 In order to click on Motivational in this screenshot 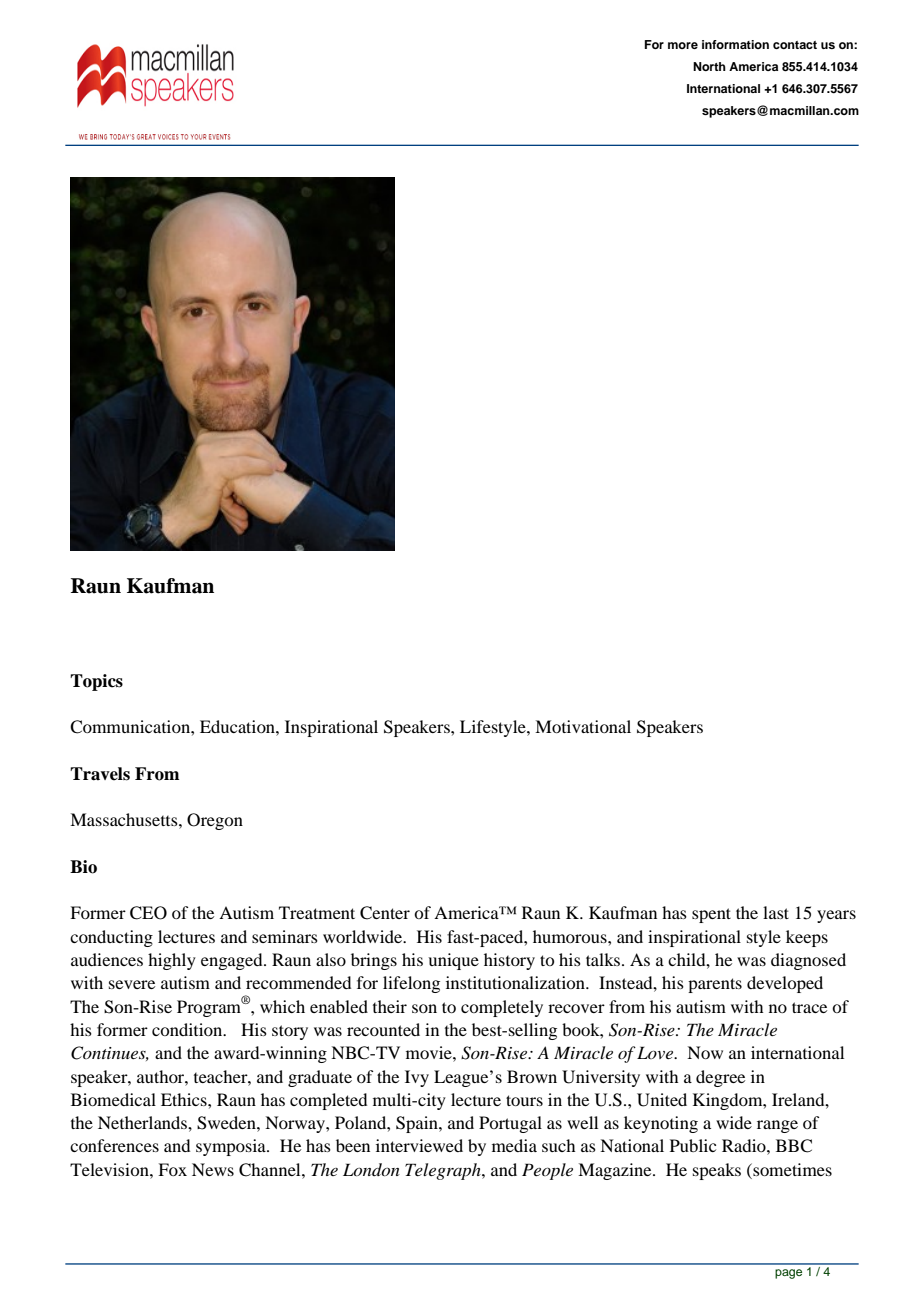, I will do `click(583, 726)`.
